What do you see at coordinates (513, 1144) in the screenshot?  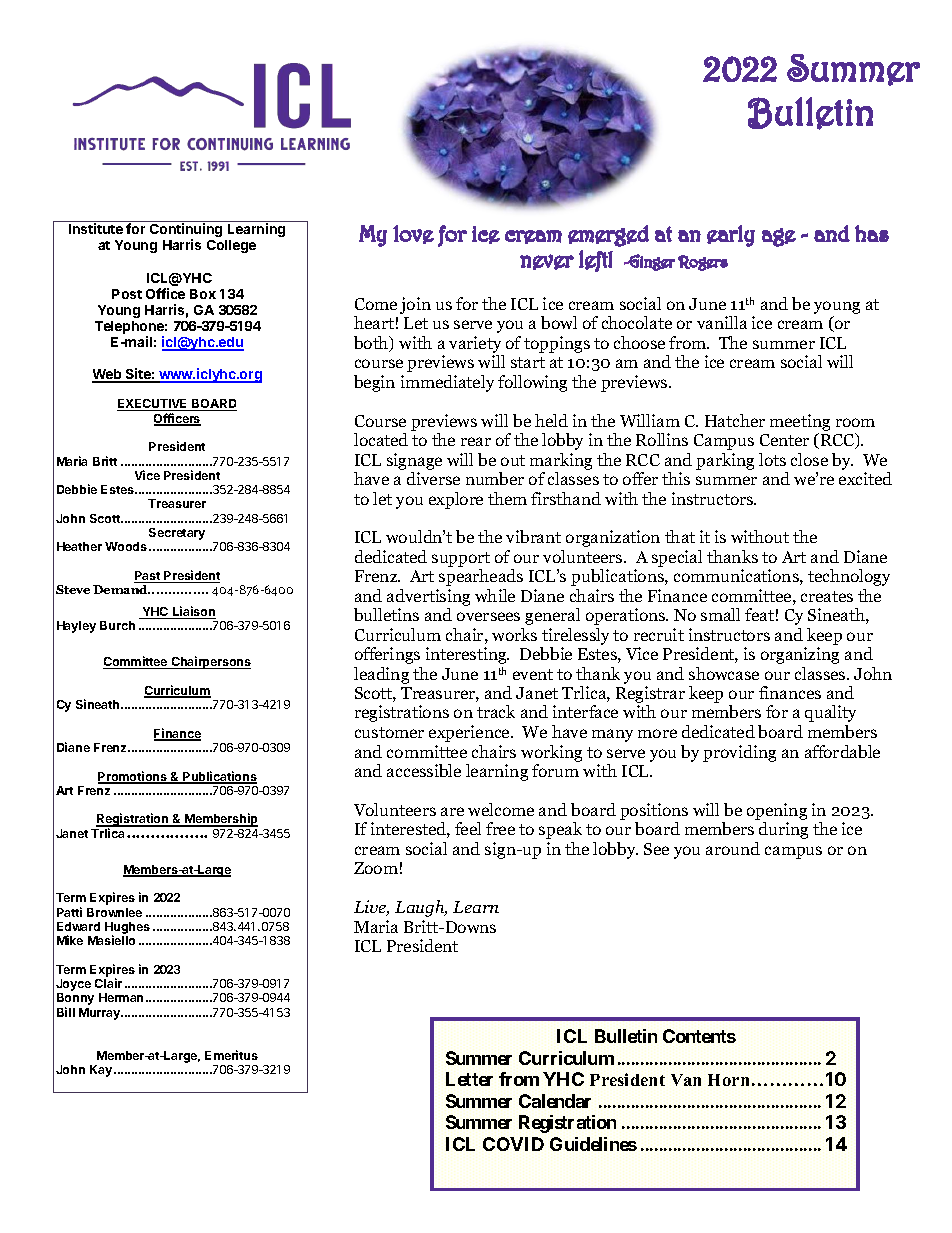 I see `COVID` at bounding box center [513, 1144].
